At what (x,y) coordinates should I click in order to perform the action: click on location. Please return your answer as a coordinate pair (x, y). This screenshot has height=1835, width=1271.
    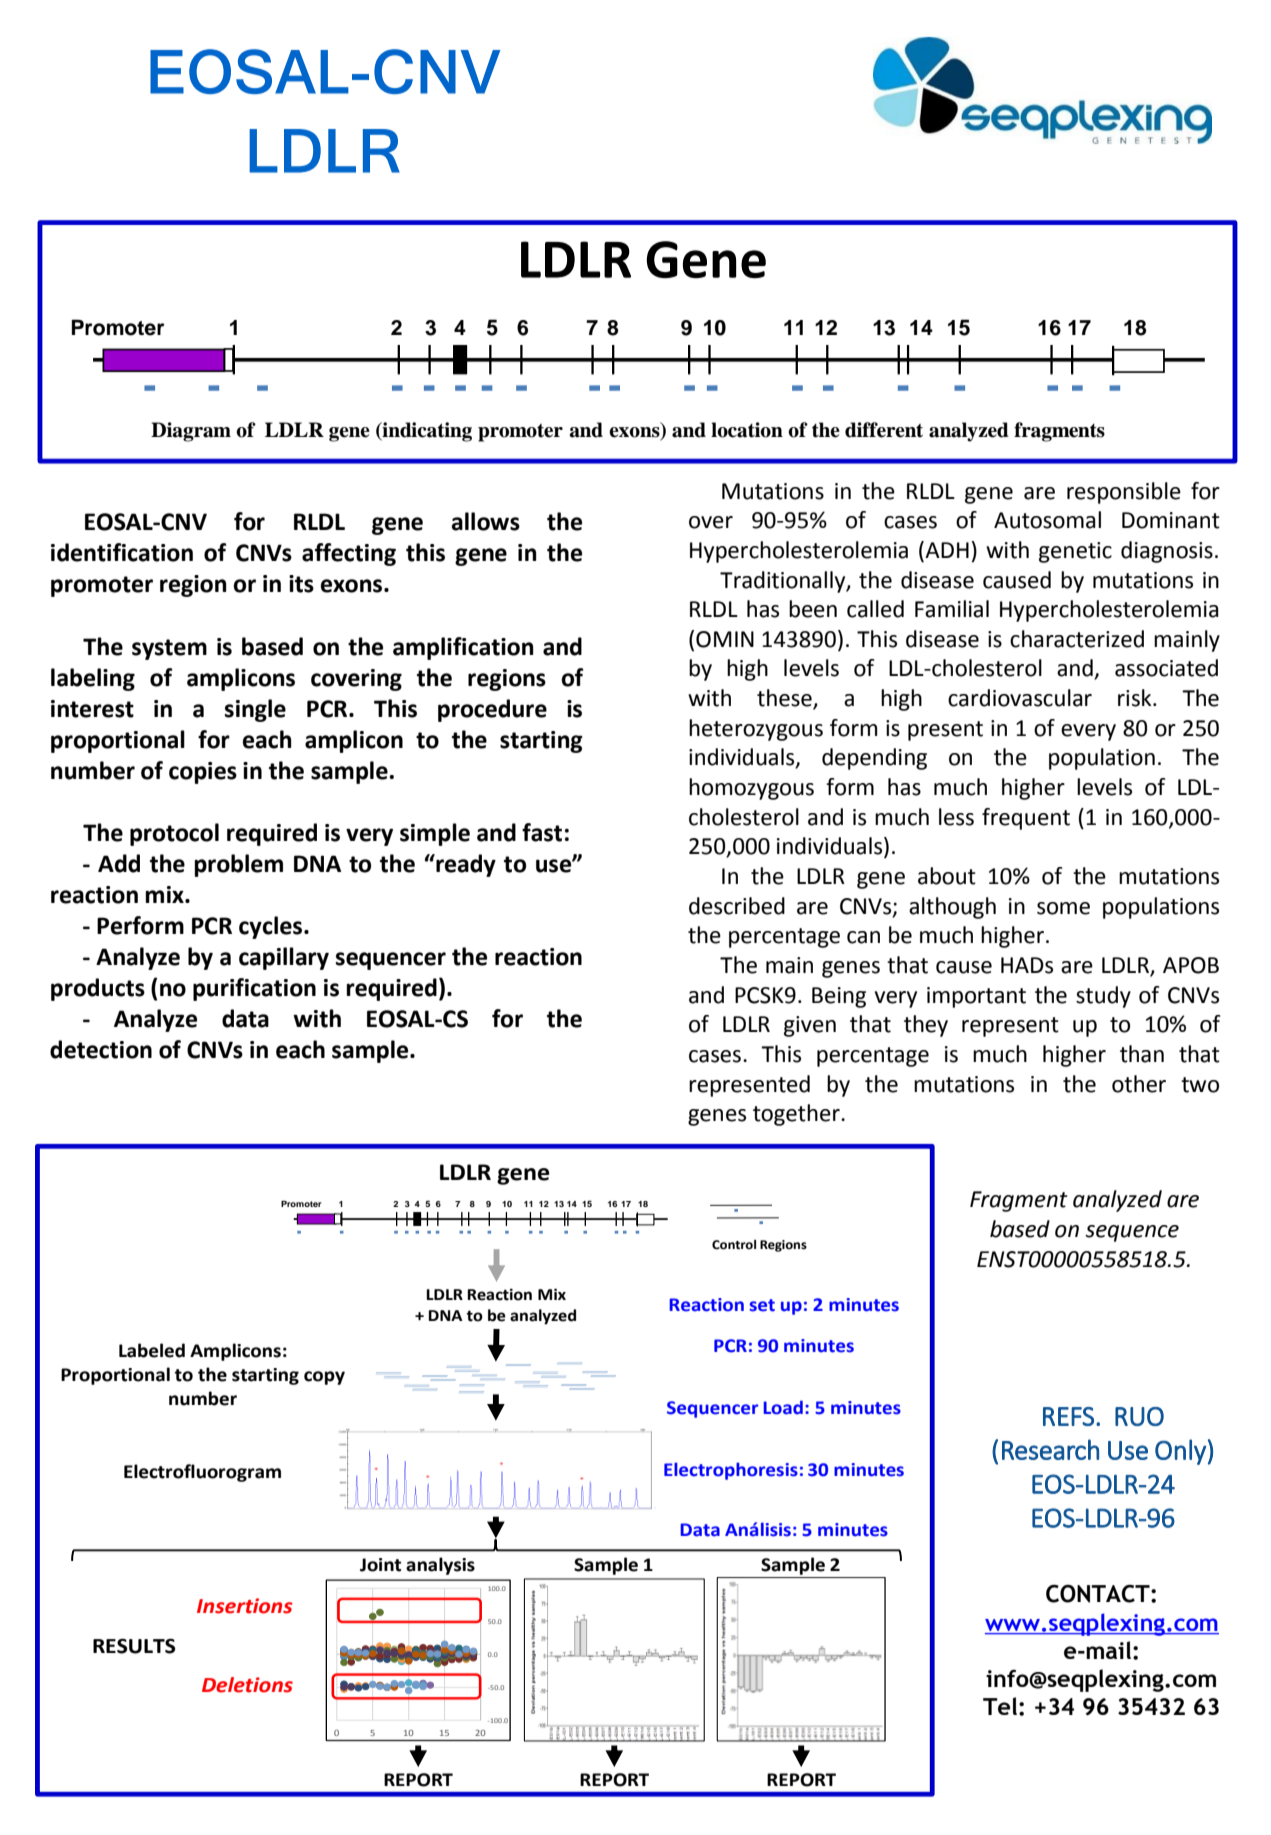
    Looking at the image, I should click on (747, 430).
